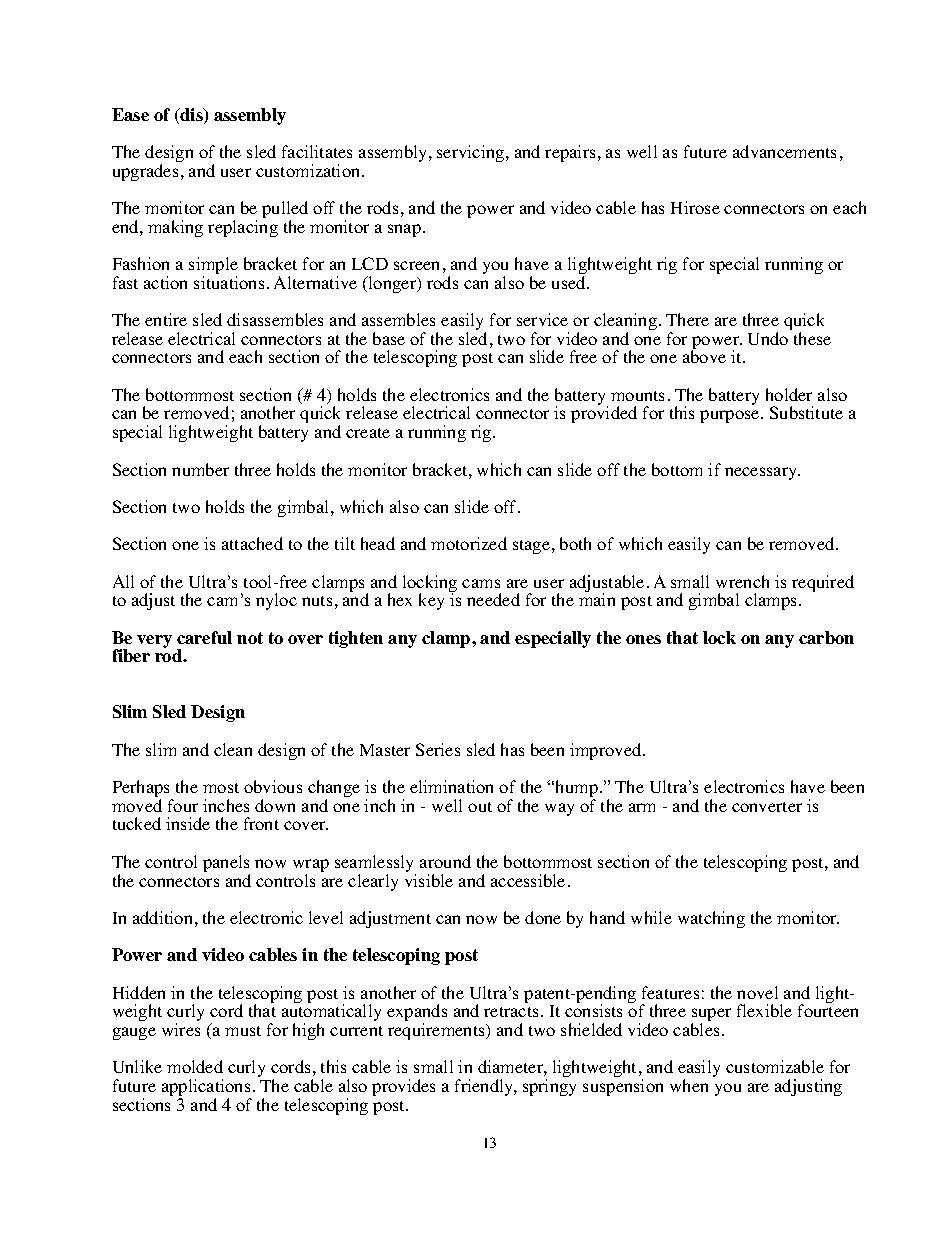 The height and width of the screenshot is (1233, 952). Describe the element at coordinates (145, 172) in the screenshot. I see `upgrades` at that location.
